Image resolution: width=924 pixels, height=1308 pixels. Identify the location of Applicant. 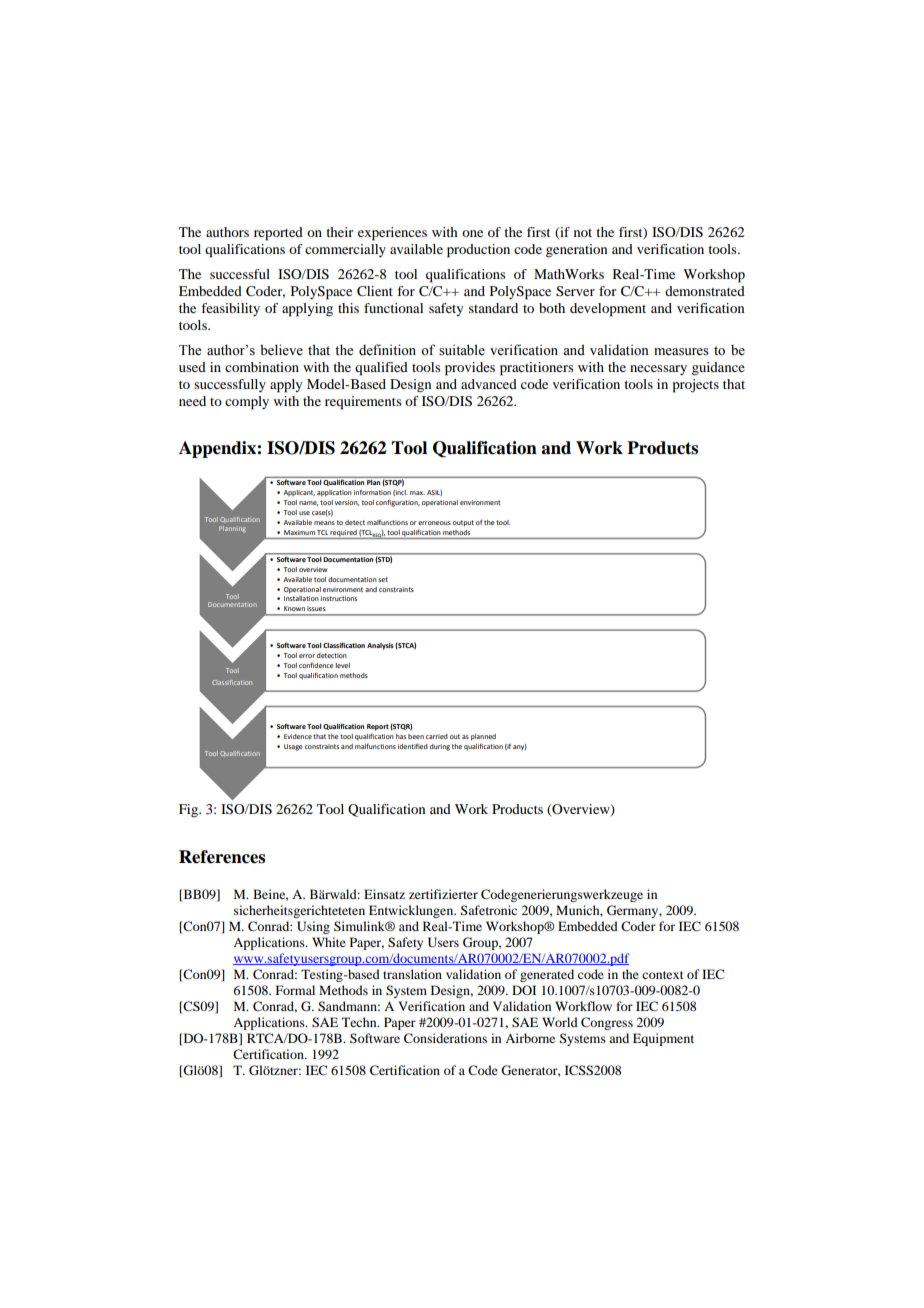
(299, 493).
